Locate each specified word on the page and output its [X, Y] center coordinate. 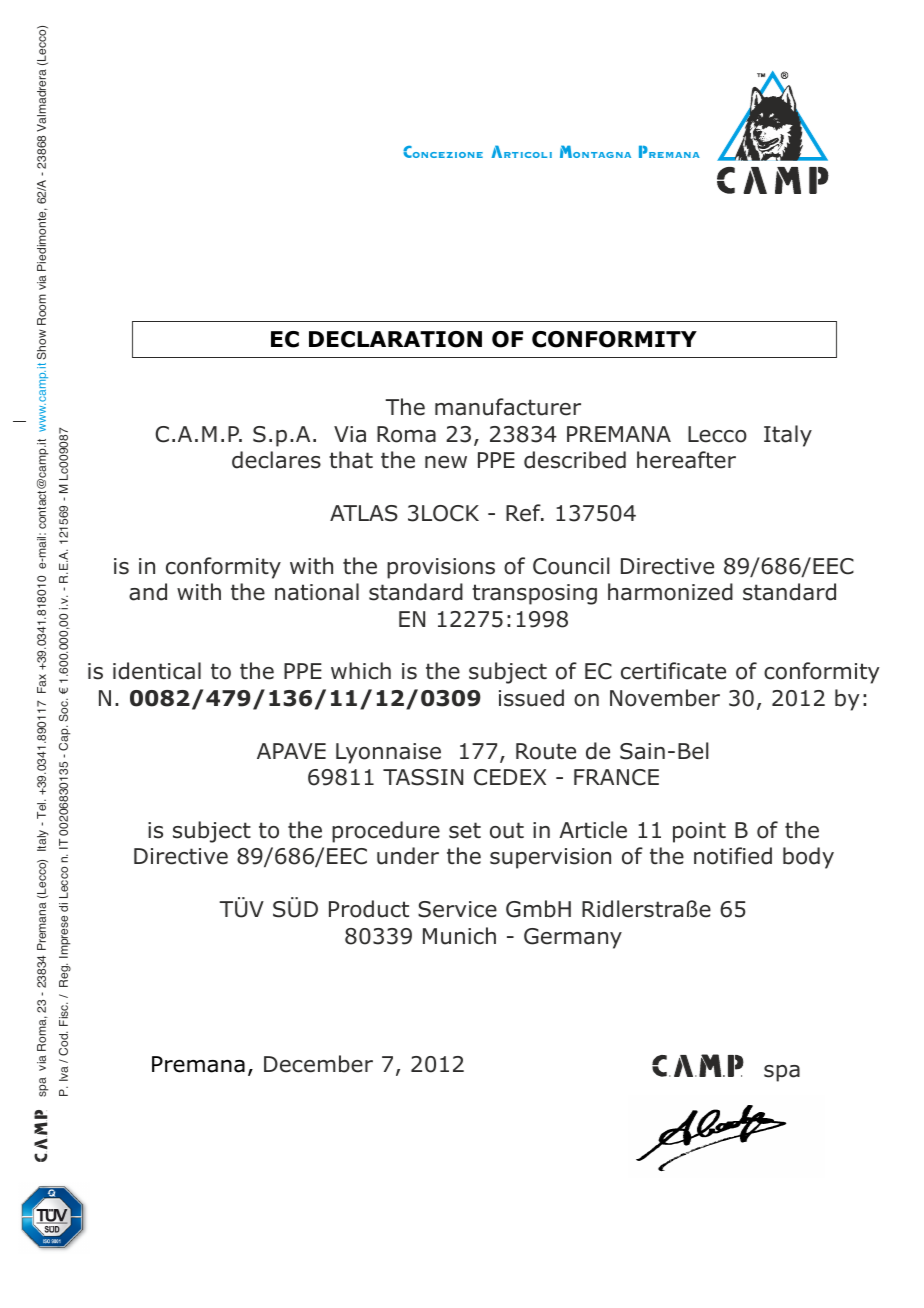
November [665, 698]
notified [733, 856]
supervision [550, 858]
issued [531, 698]
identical [157, 671]
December [318, 1064]
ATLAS [364, 513]
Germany [573, 938]
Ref [524, 513]
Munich [459, 936]
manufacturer [508, 407]
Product [369, 909]
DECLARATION [395, 339]
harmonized [670, 592]
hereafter [686, 460]
